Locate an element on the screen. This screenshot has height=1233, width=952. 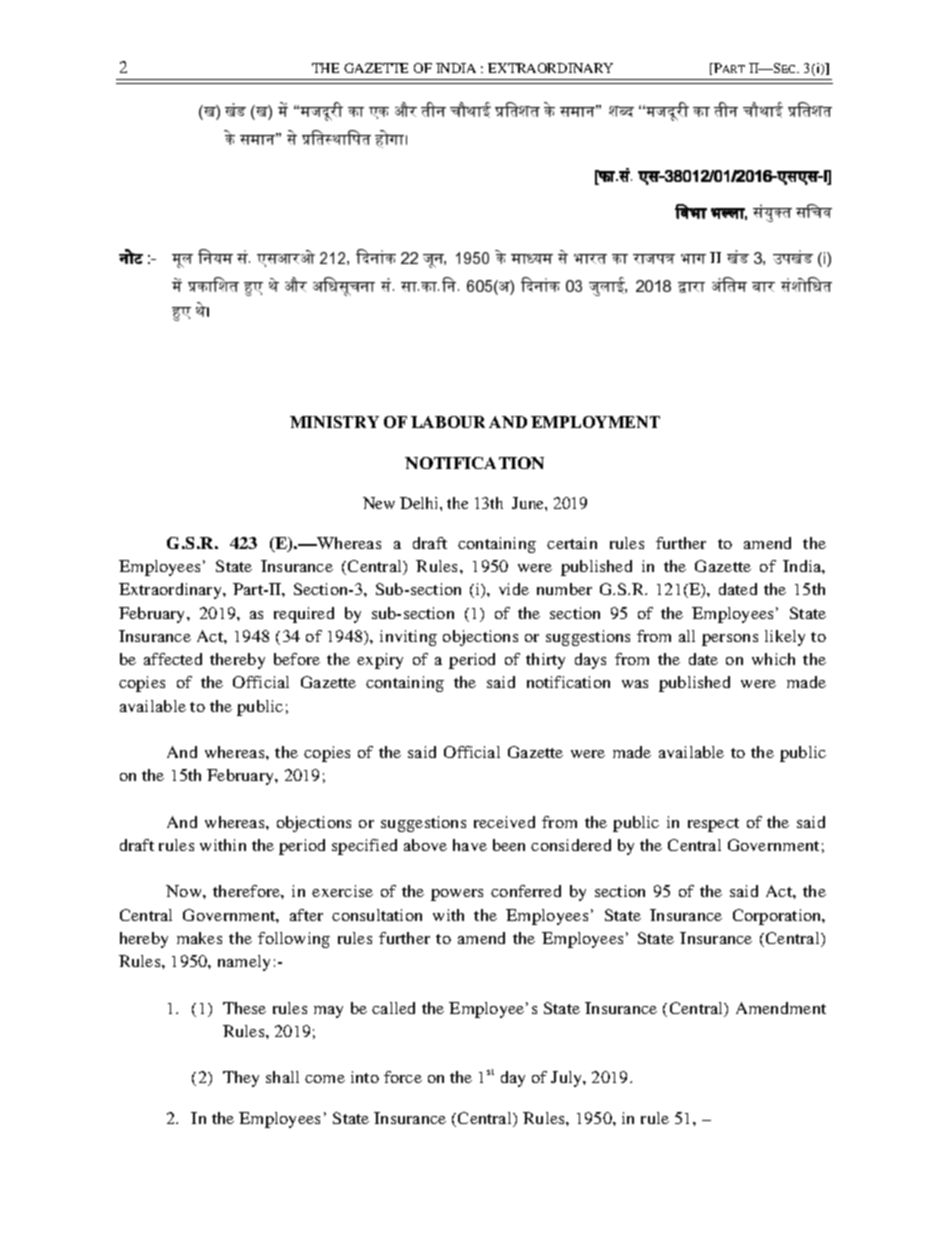
EMPLOYMENT is located at coordinates (595, 422).
